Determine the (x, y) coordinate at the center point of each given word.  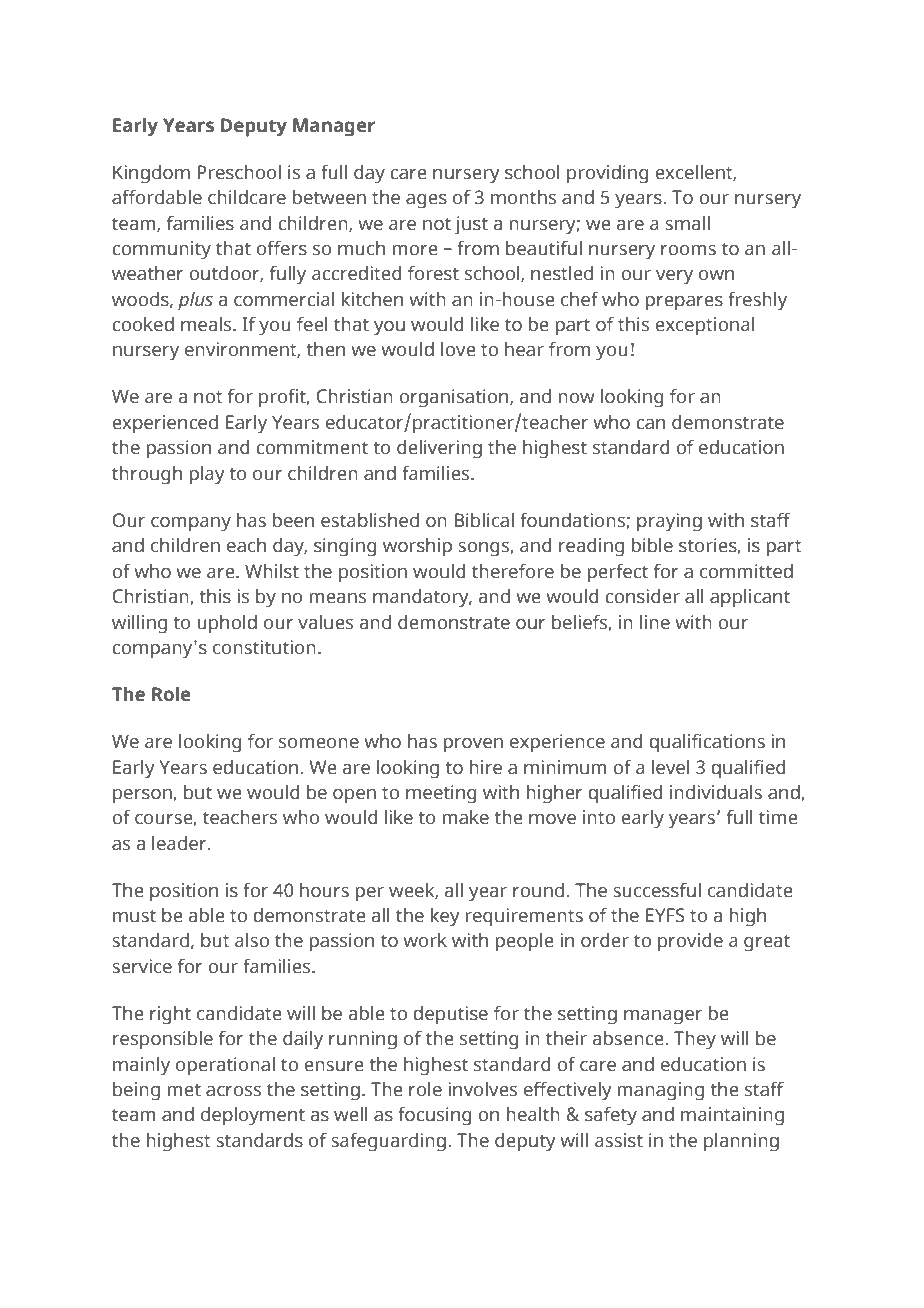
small (687, 223)
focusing (435, 1116)
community (161, 250)
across (233, 1091)
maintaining (732, 1116)
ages (426, 201)
